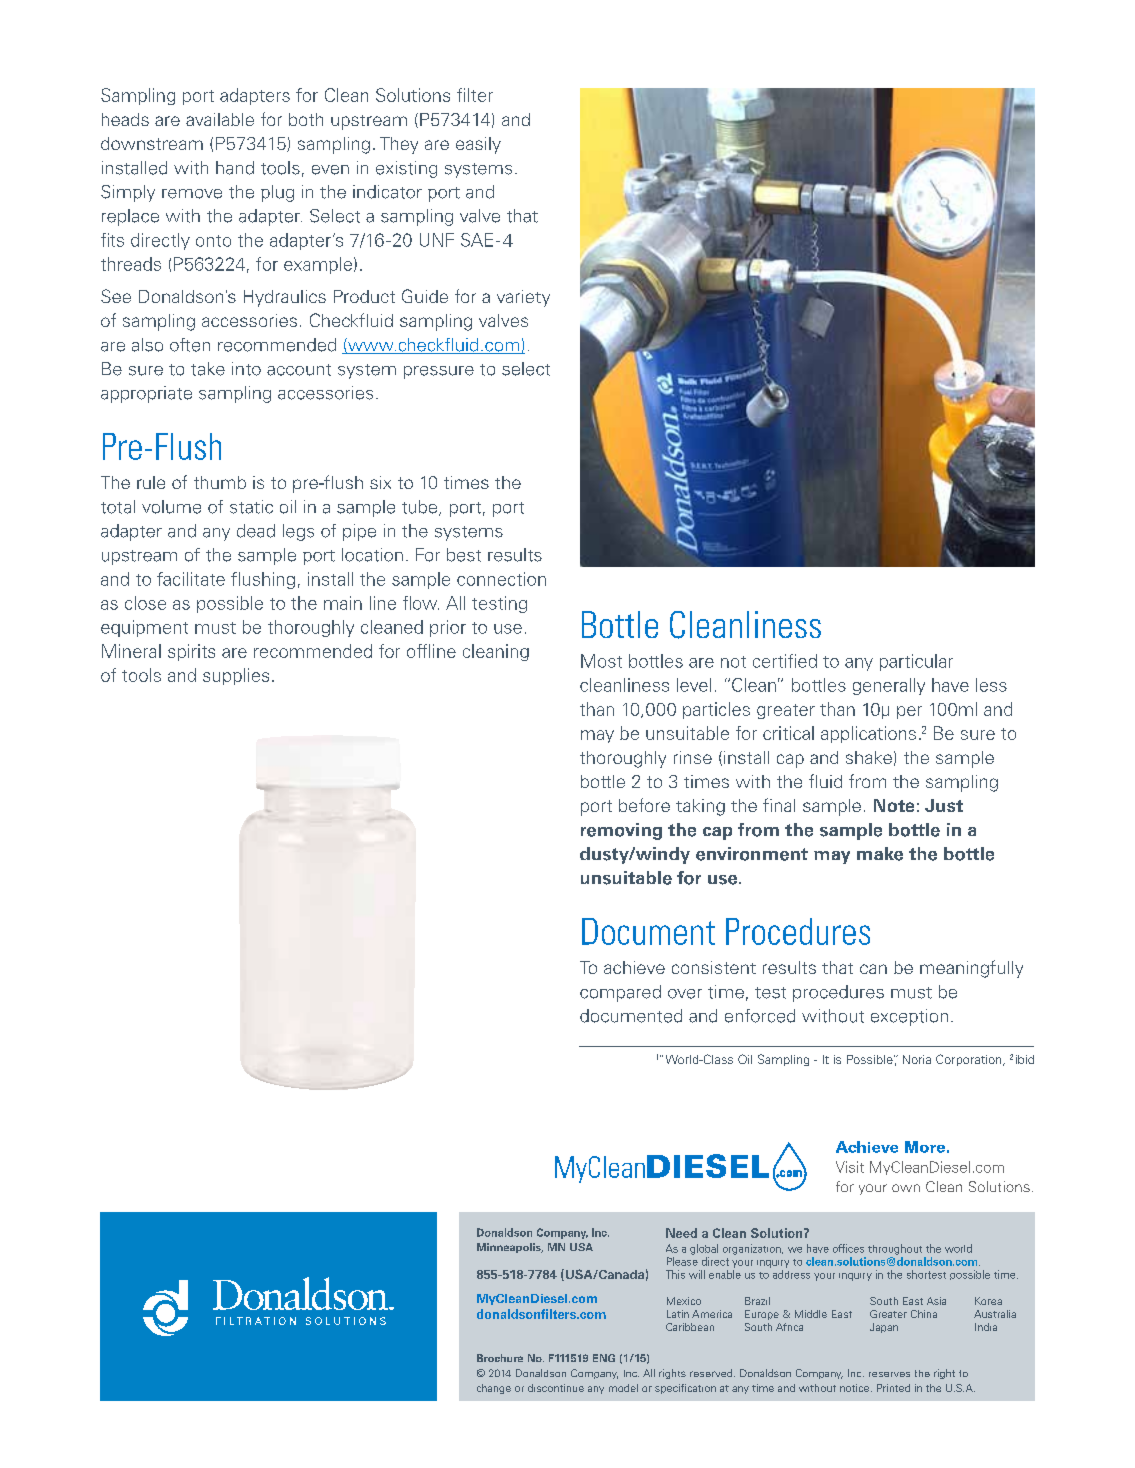 This screenshot has width=1135, height=1468. I want to click on ENG, so click(604, 1358).
